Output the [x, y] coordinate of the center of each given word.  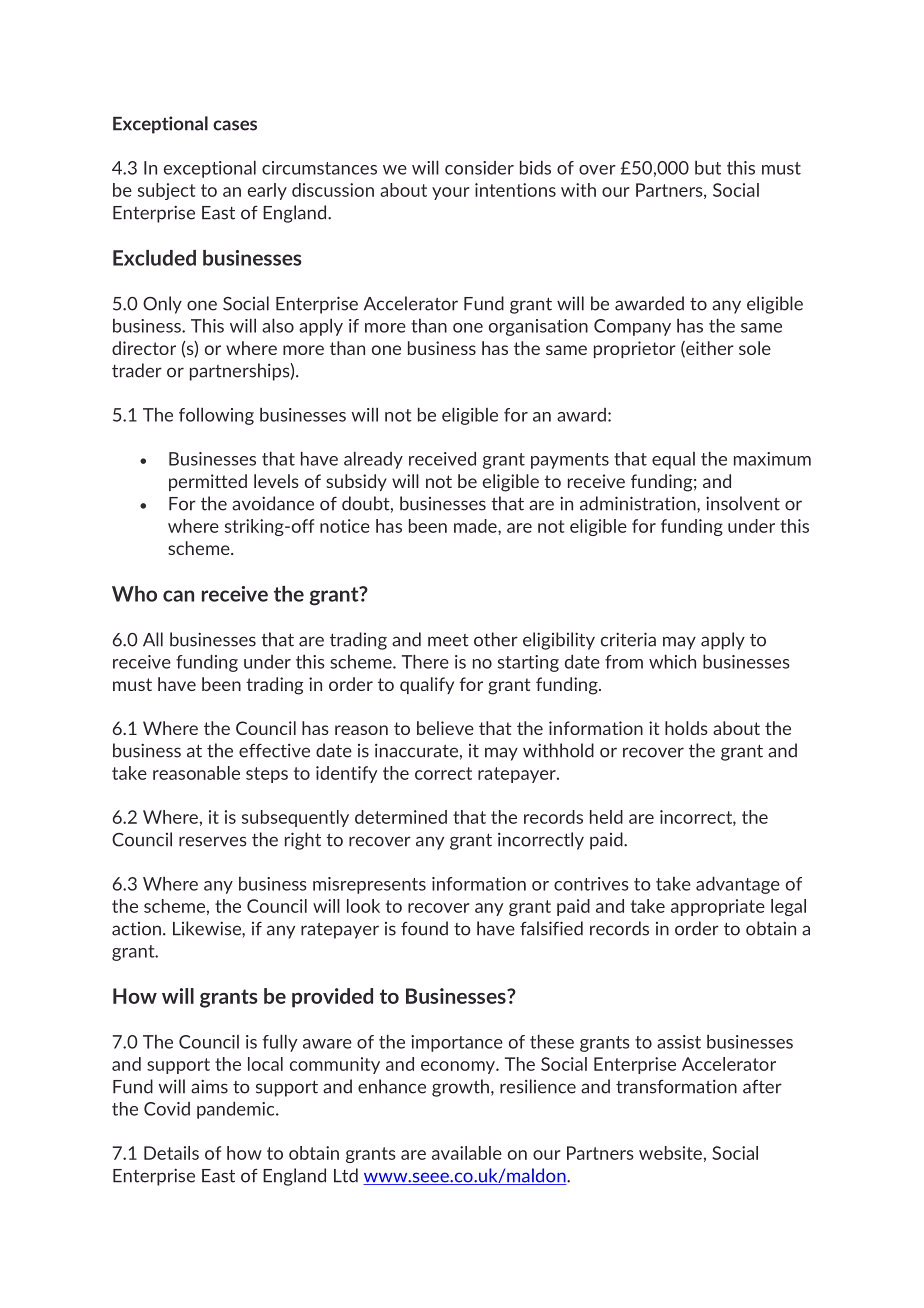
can [178, 596]
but [708, 168]
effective [274, 750]
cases [235, 125]
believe [445, 728]
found [424, 928]
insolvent [743, 503]
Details [171, 1153]
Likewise [208, 928]
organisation [538, 327]
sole [755, 348]
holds [686, 728]
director [144, 348]
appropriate [718, 907]
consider [479, 168]
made [476, 526]
